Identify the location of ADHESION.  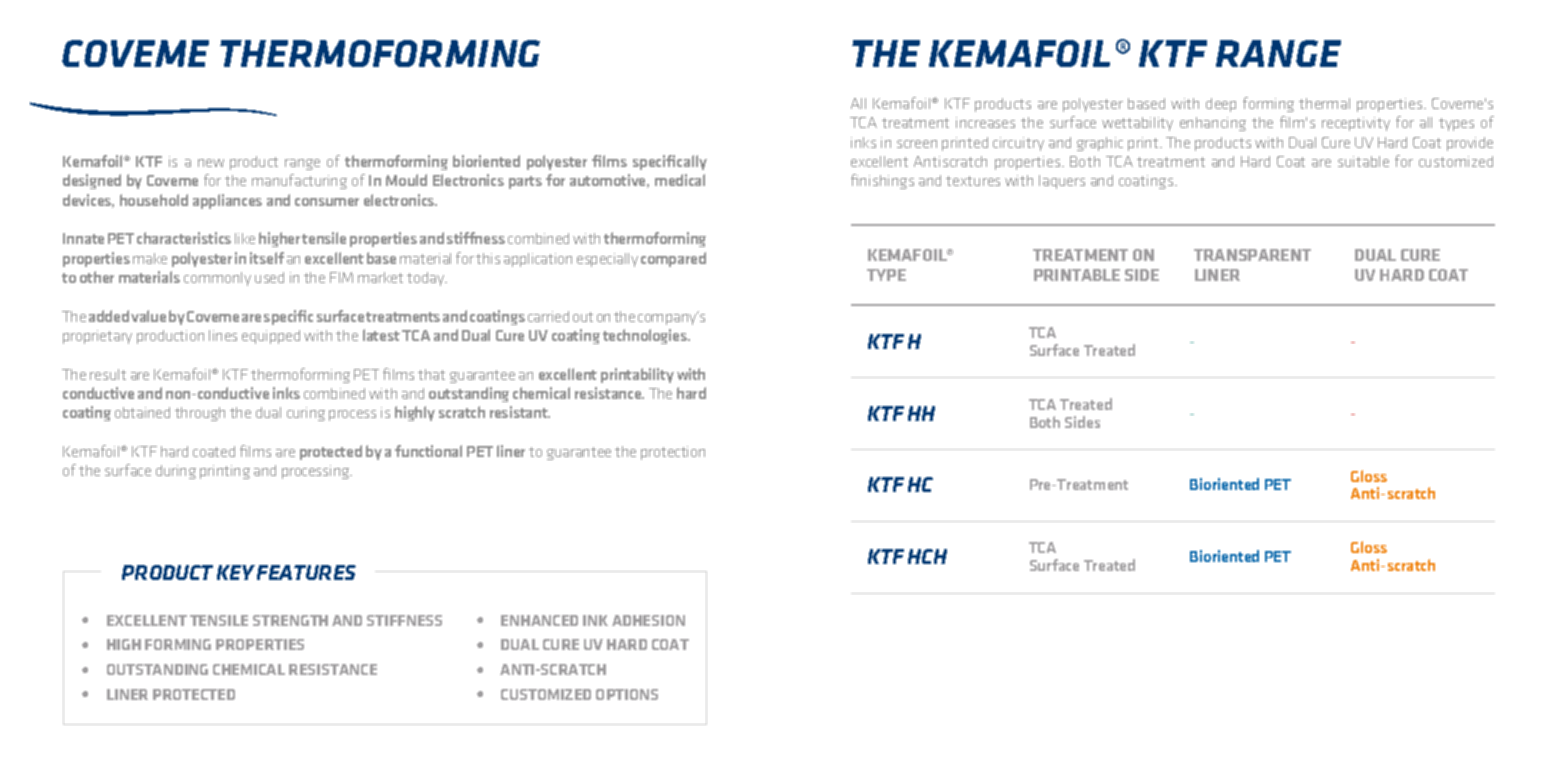
(648, 620).
